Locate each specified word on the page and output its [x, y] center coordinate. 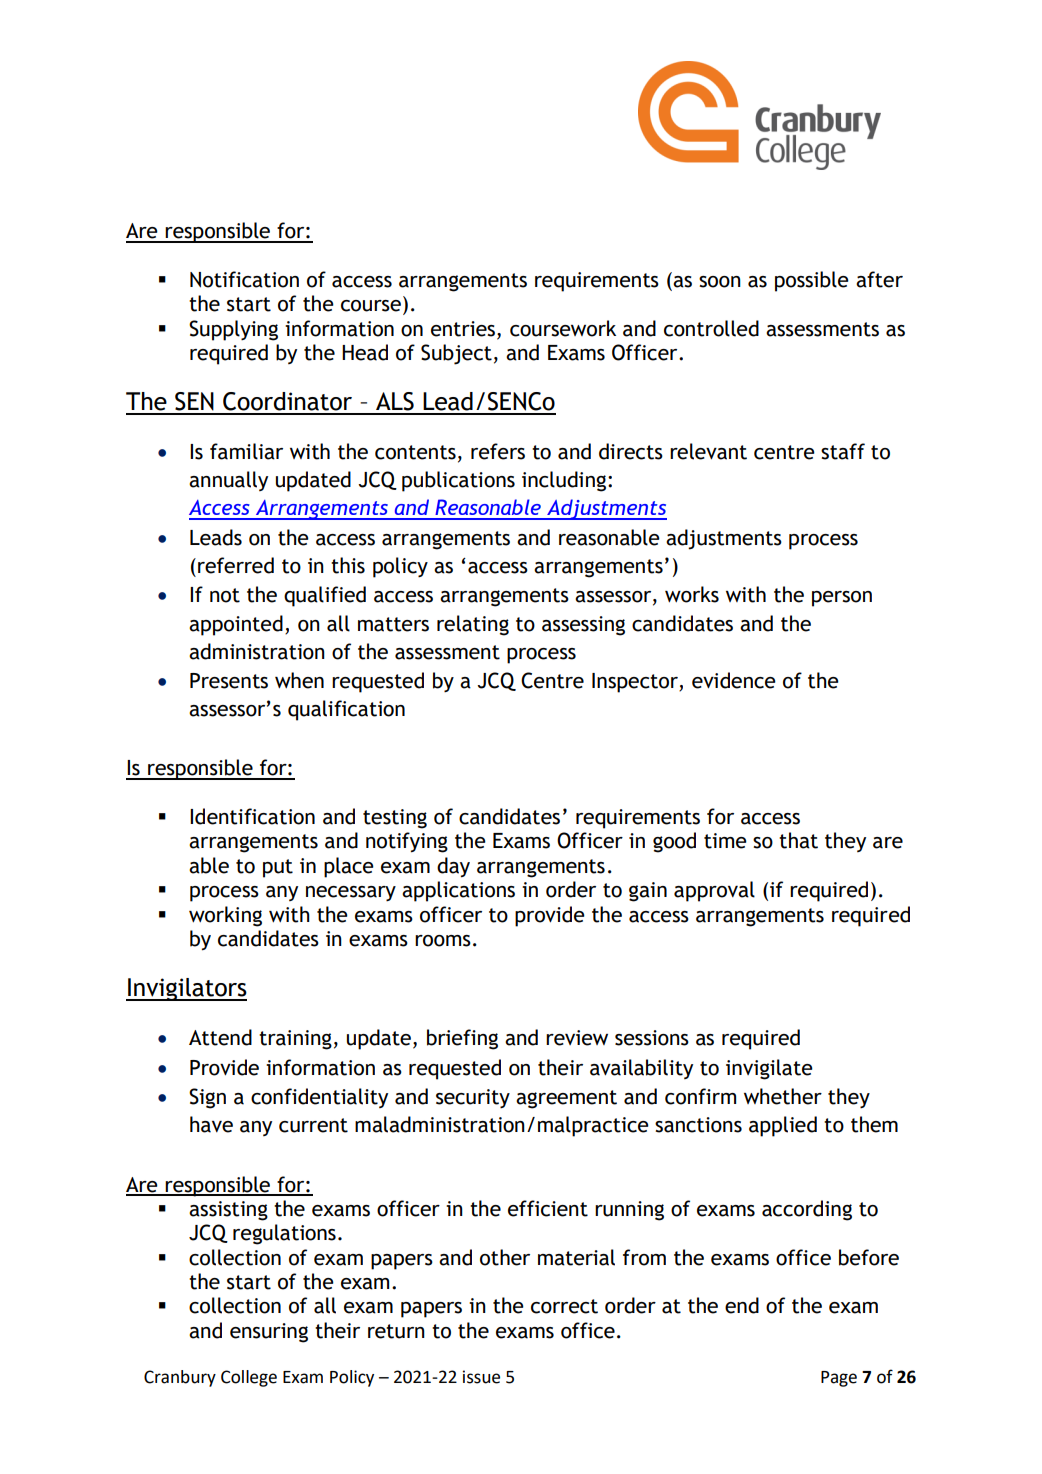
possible [812, 281]
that [798, 840]
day [453, 867]
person [842, 599]
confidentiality [319, 1098]
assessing [583, 626]
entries [464, 329]
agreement [566, 1099]
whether [783, 1096]
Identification [252, 816]
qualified [325, 596]
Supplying [233, 330]
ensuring [269, 1333]
